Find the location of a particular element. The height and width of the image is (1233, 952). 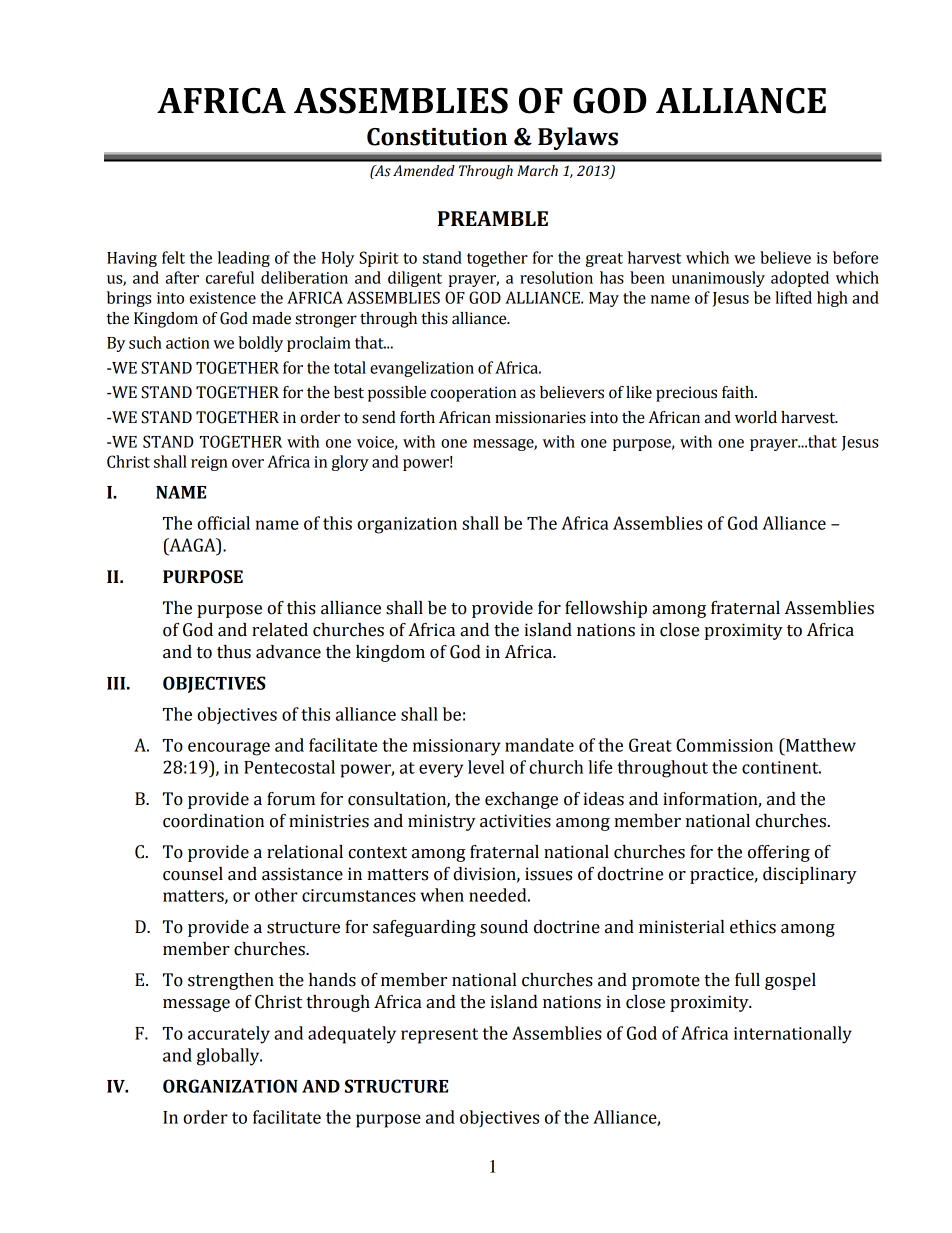

before is located at coordinates (855, 257).
